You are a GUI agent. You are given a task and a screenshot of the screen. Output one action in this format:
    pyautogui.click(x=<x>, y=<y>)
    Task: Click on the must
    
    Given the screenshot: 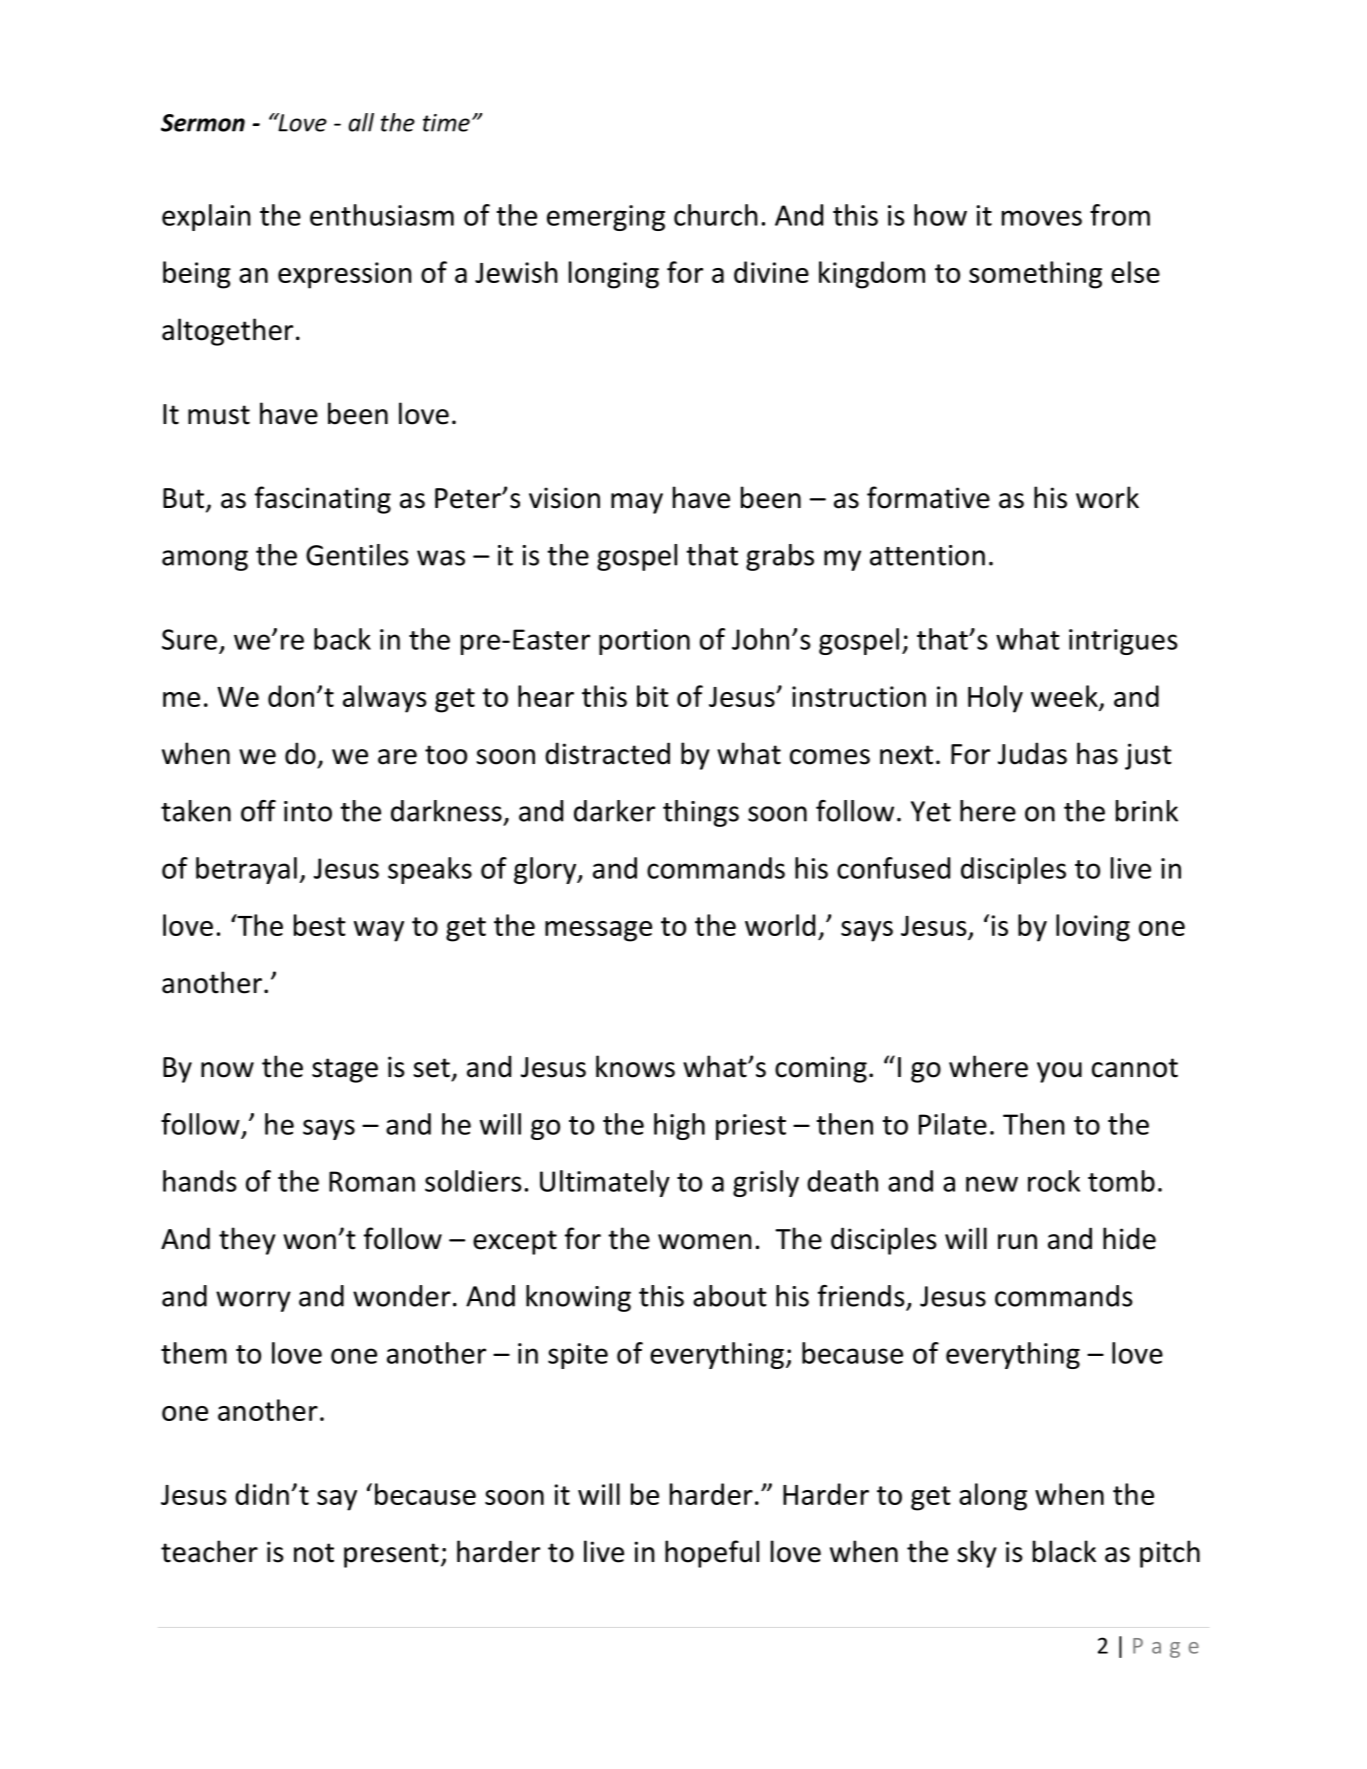 What is the action you would take?
    pyautogui.click(x=219, y=415)
